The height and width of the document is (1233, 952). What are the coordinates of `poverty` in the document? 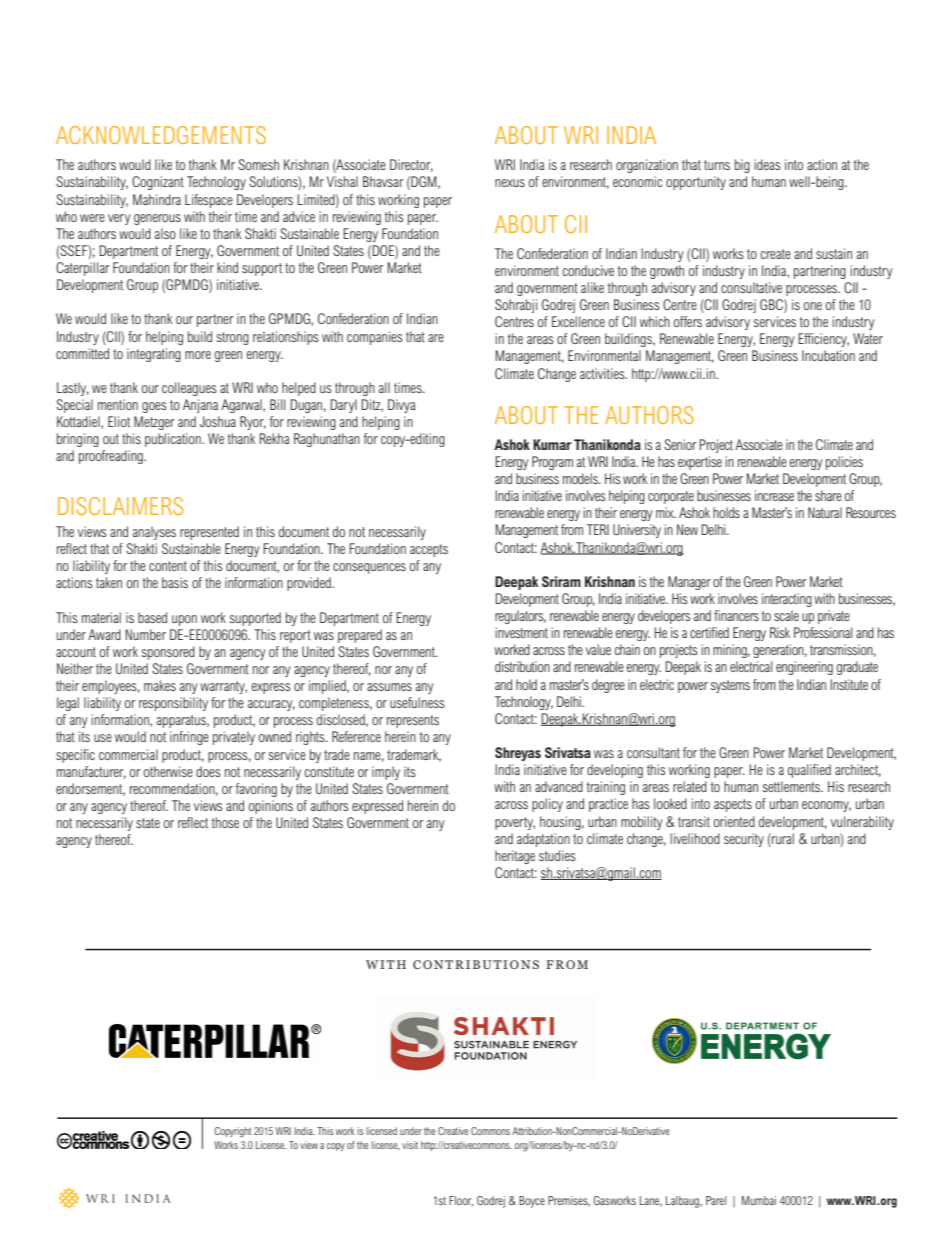 It's located at (515, 823).
